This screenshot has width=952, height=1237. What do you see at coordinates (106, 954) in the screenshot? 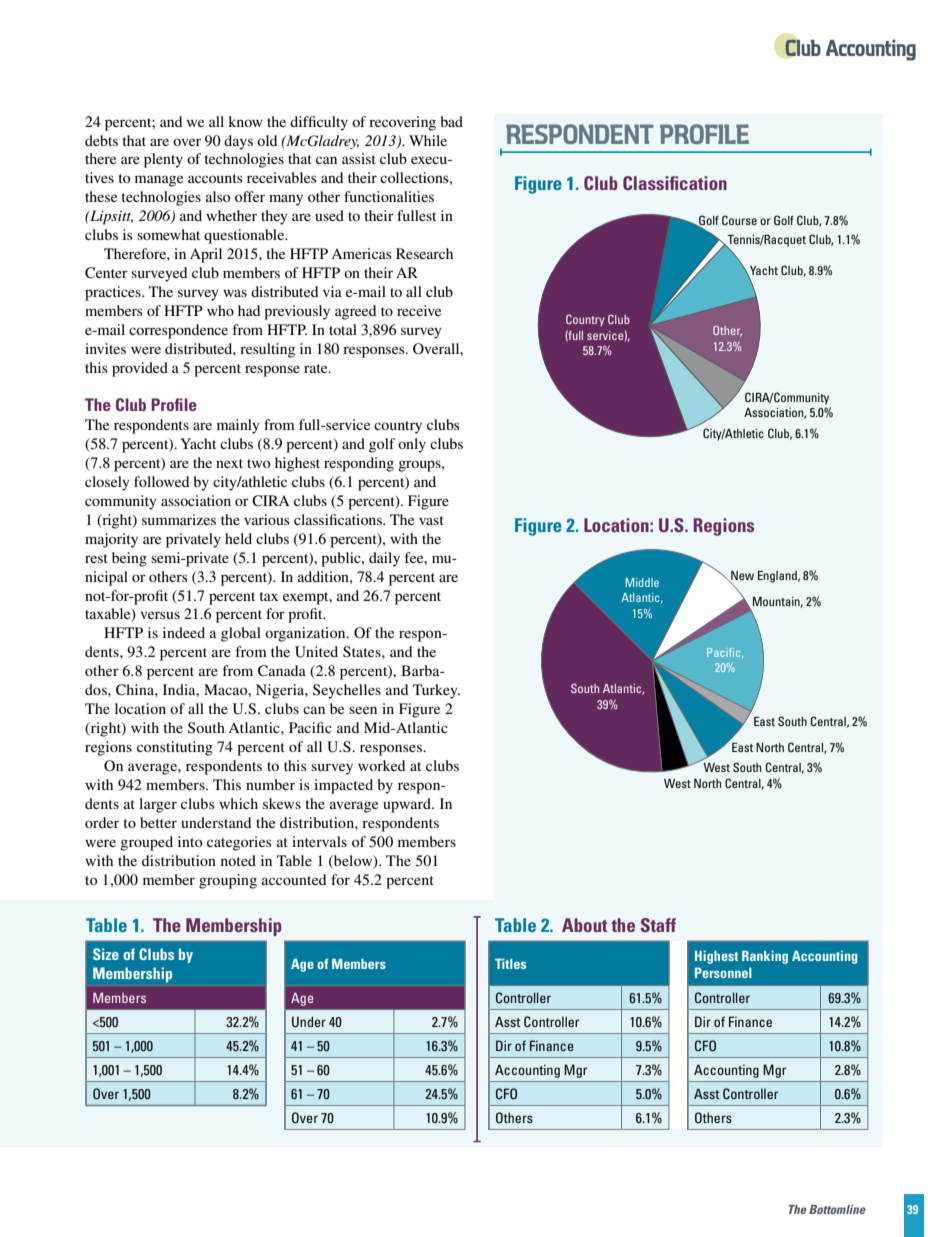
I see `Size` at bounding box center [106, 954].
